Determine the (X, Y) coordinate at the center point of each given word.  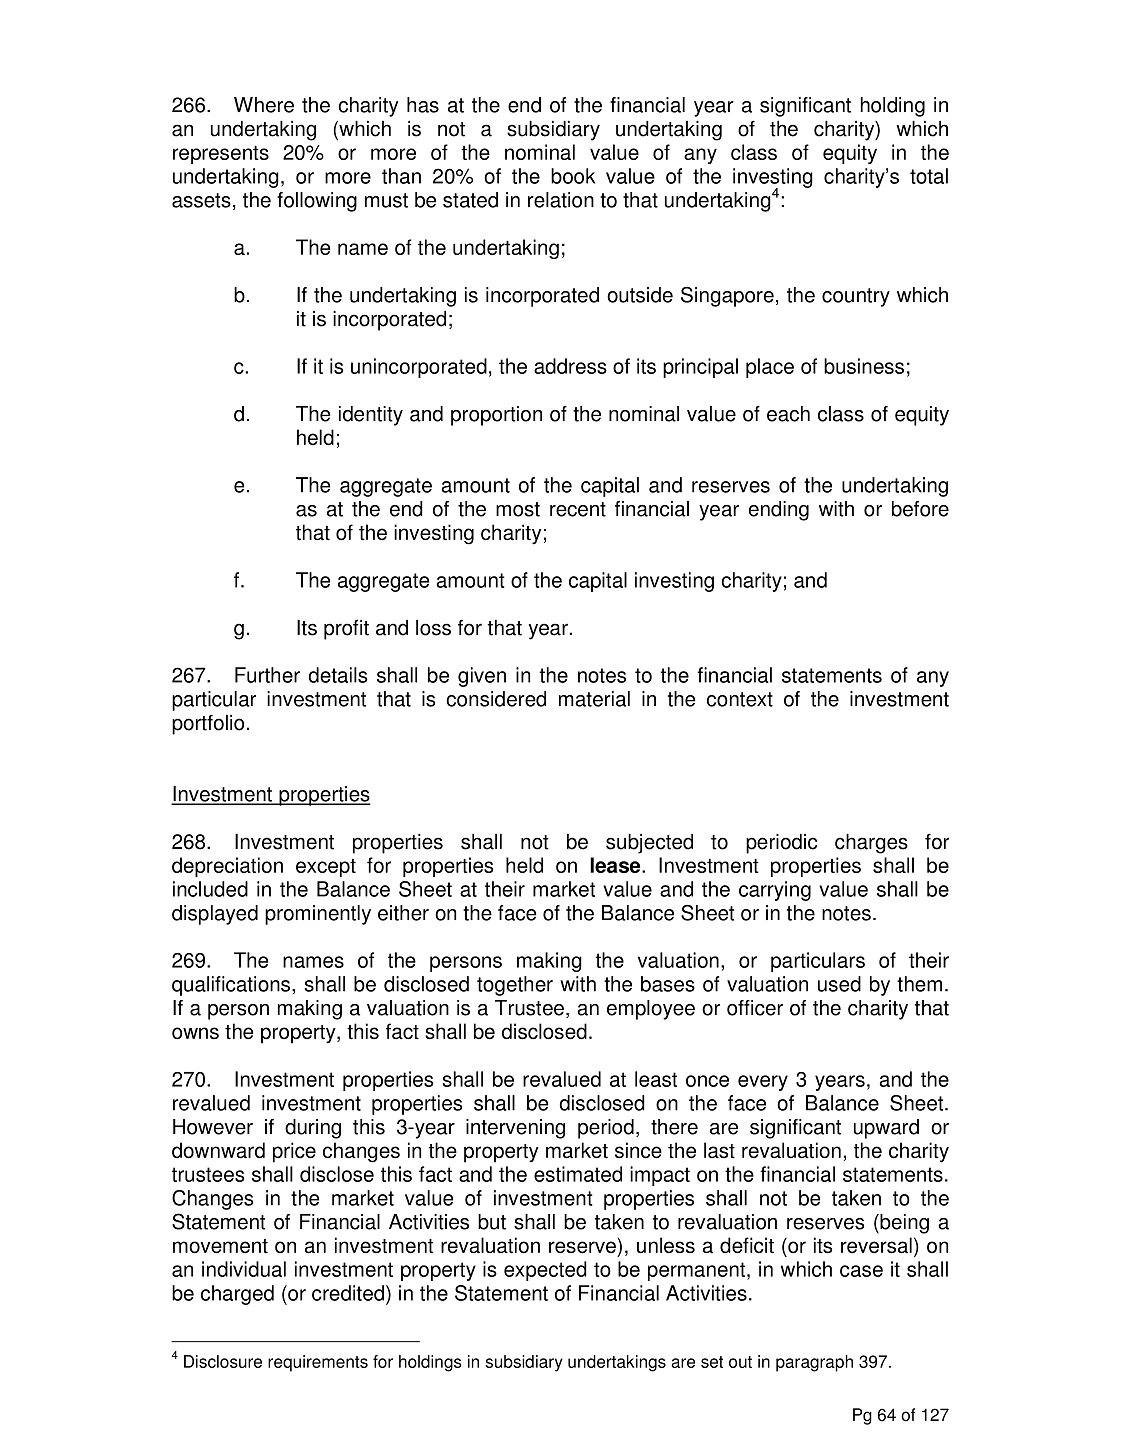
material (594, 699)
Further (267, 675)
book (573, 176)
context (740, 699)
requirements (318, 1363)
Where (264, 105)
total (929, 176)
